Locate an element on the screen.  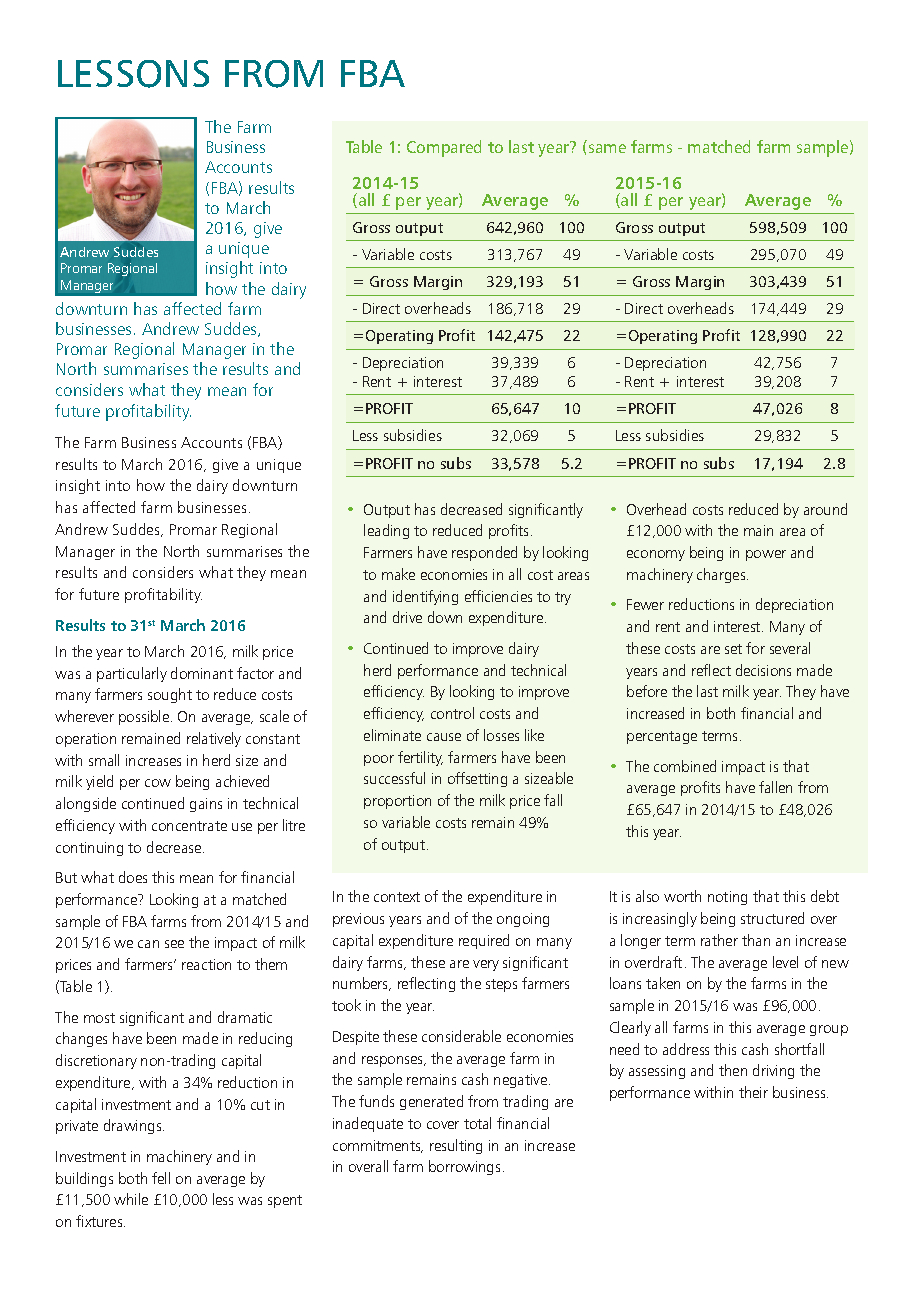
particularly is located at coordinates (132, 674).
